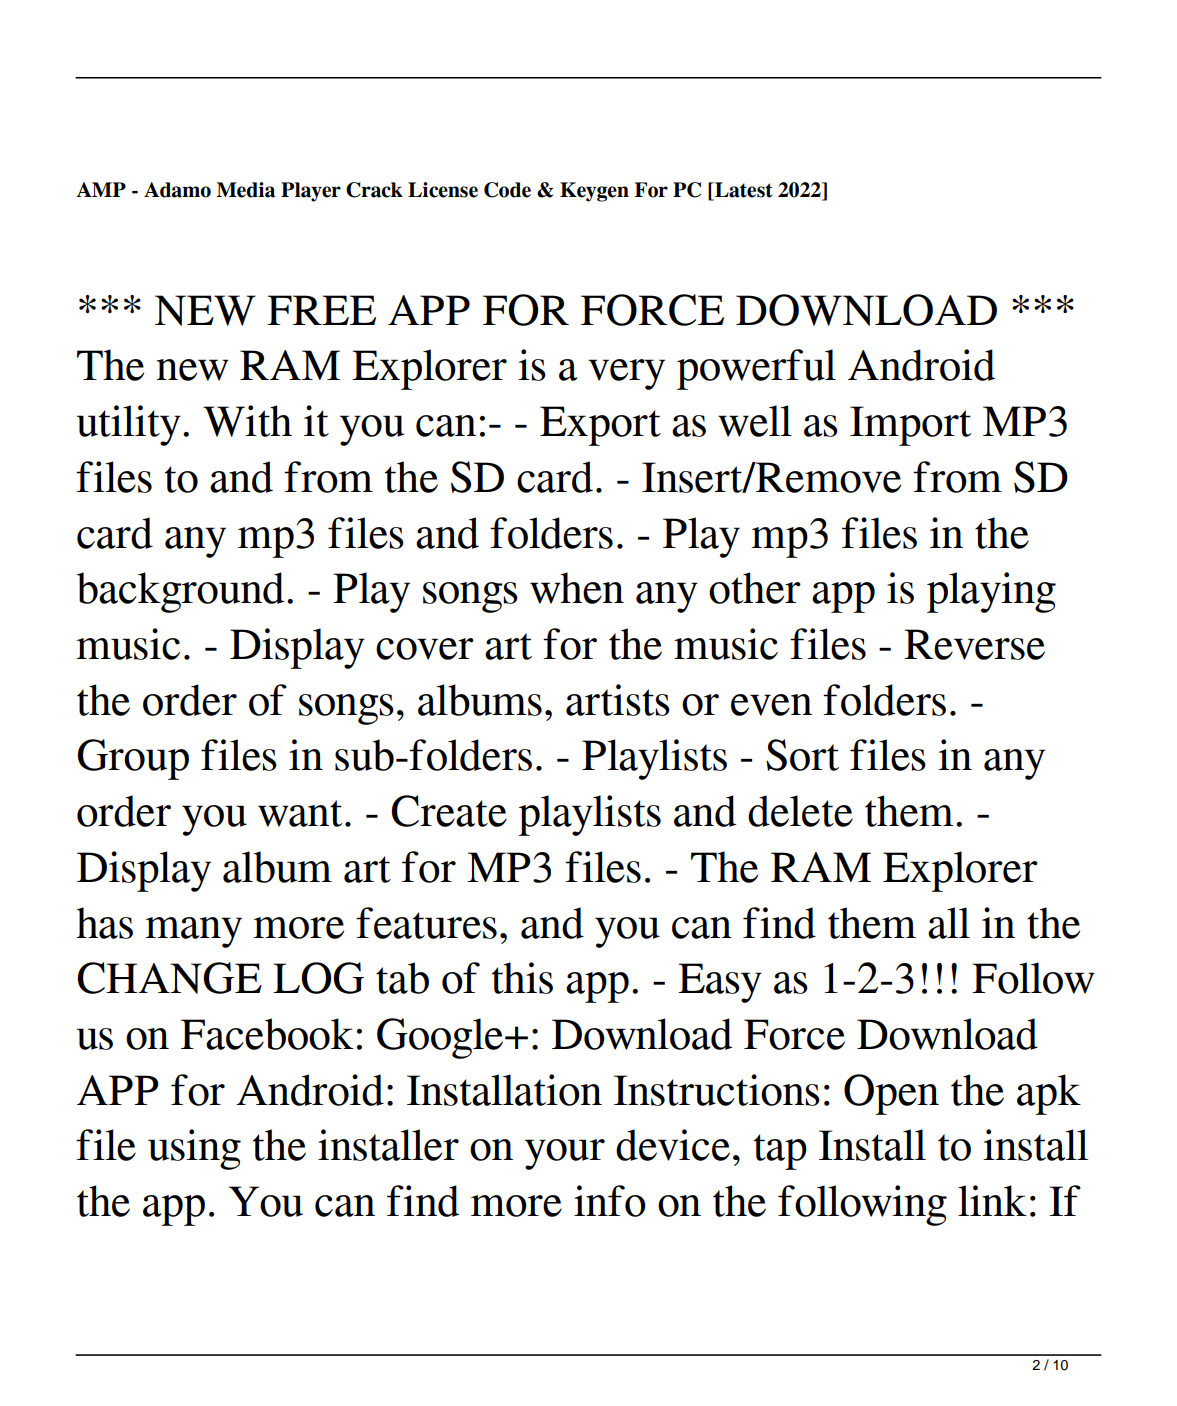 The width and height of the document is (1177, 1406). What do you see at coordinates (180, 592) in the document?
I see `background` at bounding box center [180, 592].
